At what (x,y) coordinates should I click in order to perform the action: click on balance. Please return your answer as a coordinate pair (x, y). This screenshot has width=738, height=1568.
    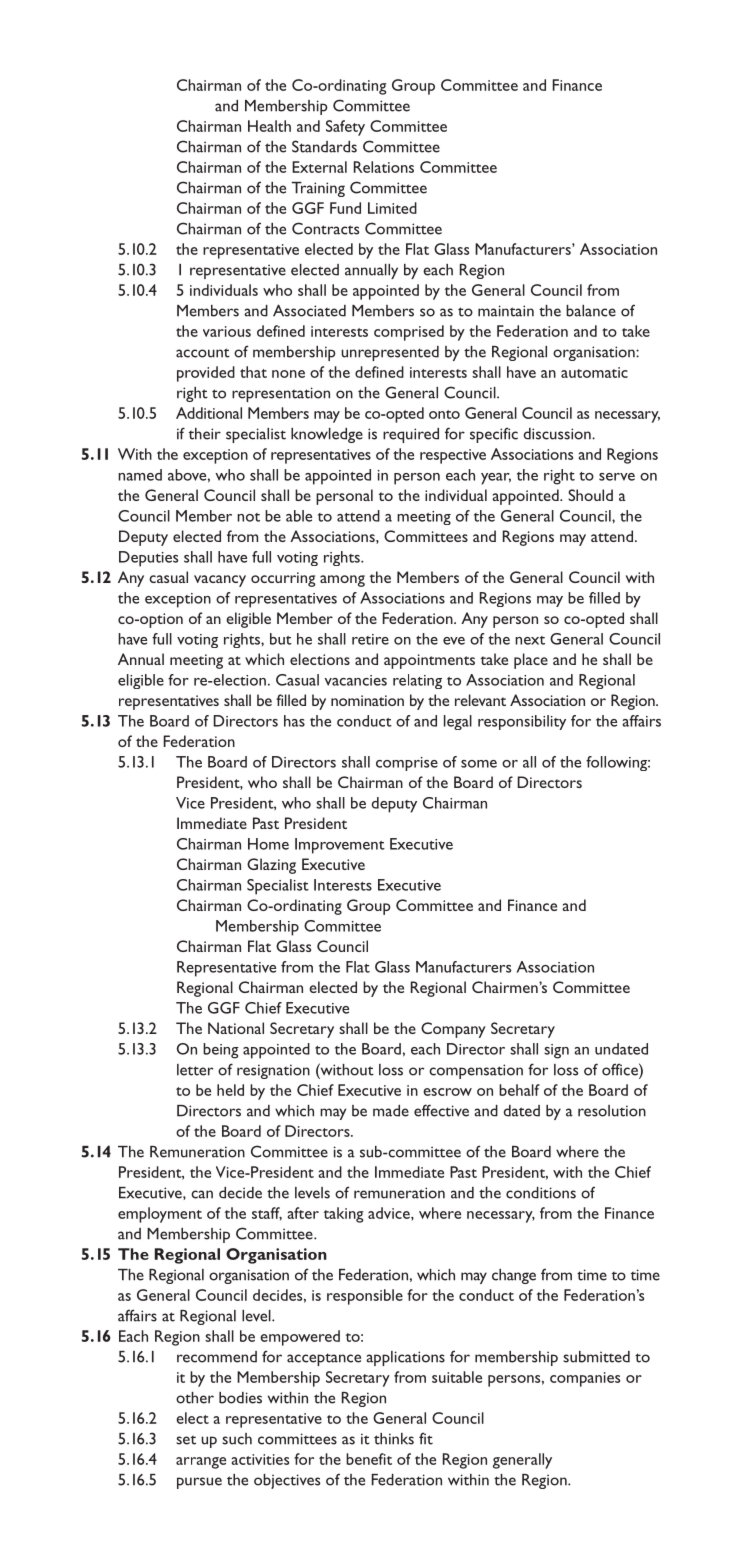
    Looking at the image, I should click on (591, 311).
